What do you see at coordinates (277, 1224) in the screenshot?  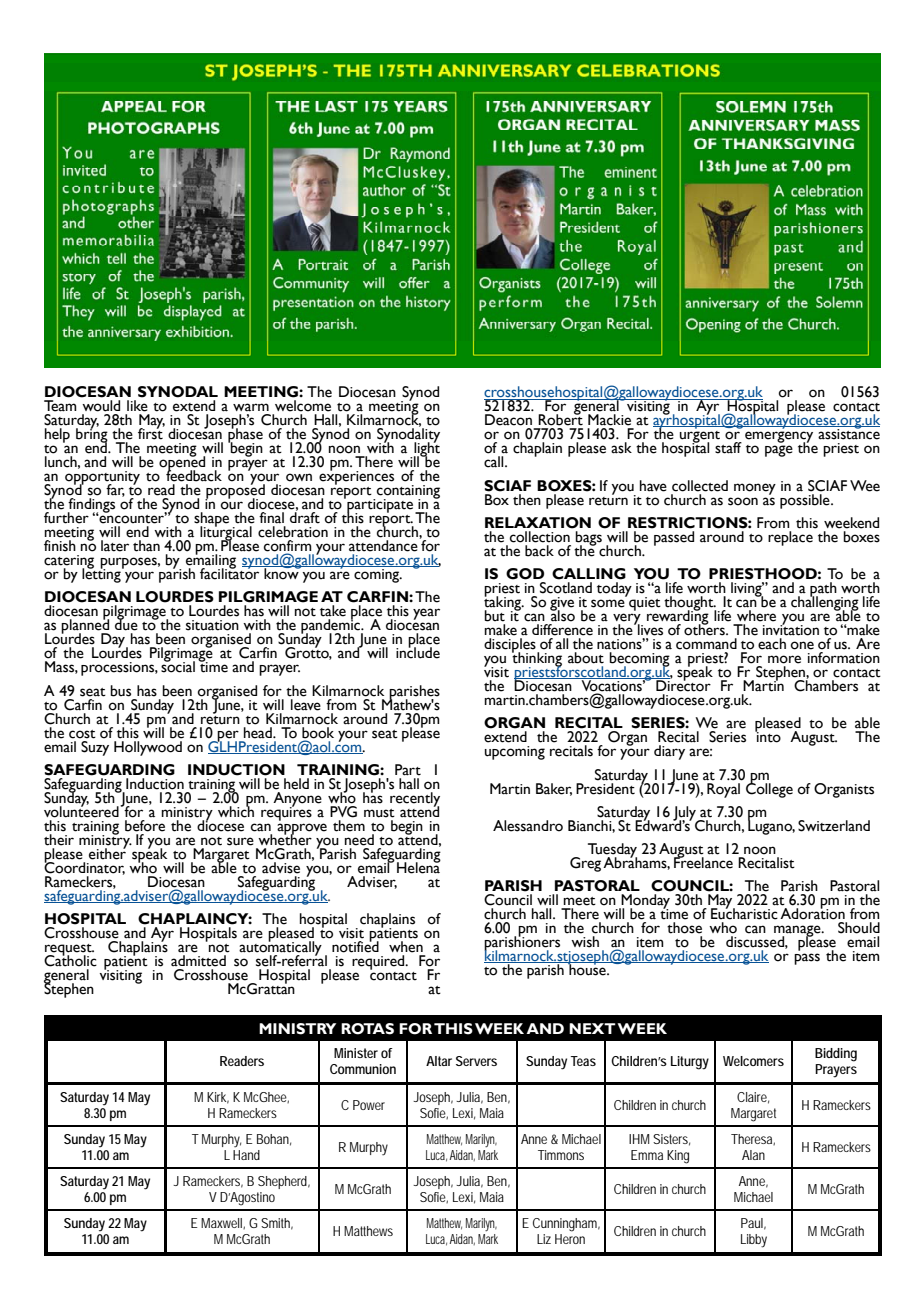 I see `Smith` at bounding box center [277, 1224].
